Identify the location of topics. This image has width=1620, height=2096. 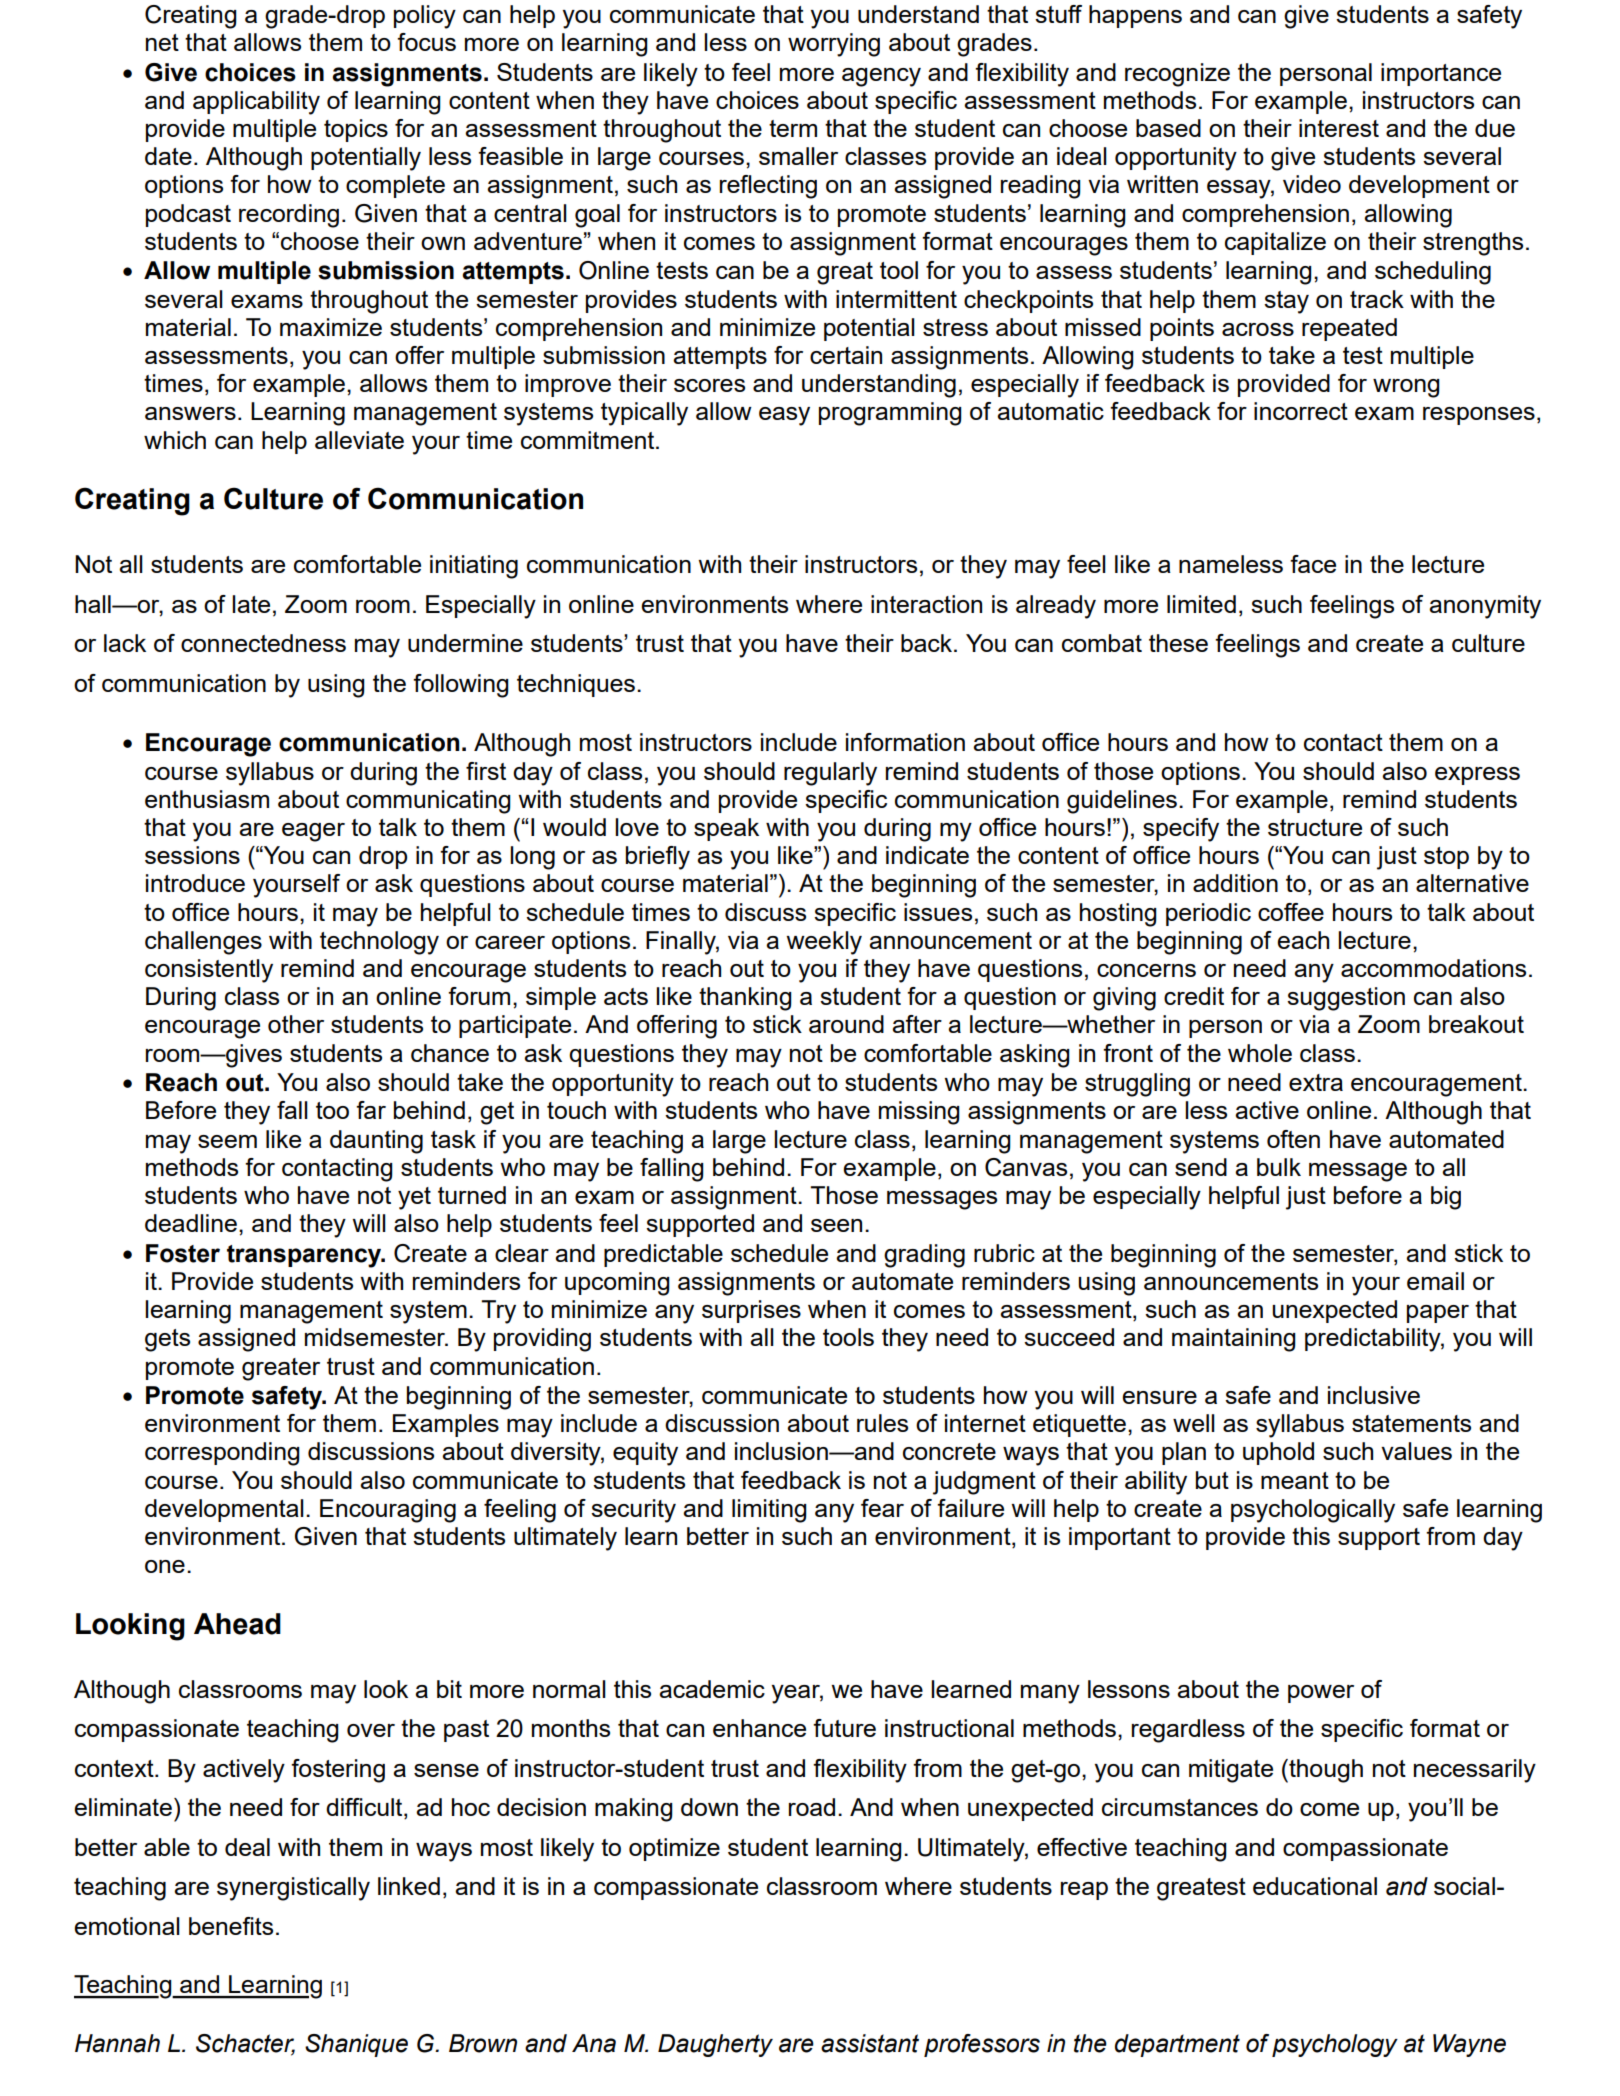
(356, 130).
